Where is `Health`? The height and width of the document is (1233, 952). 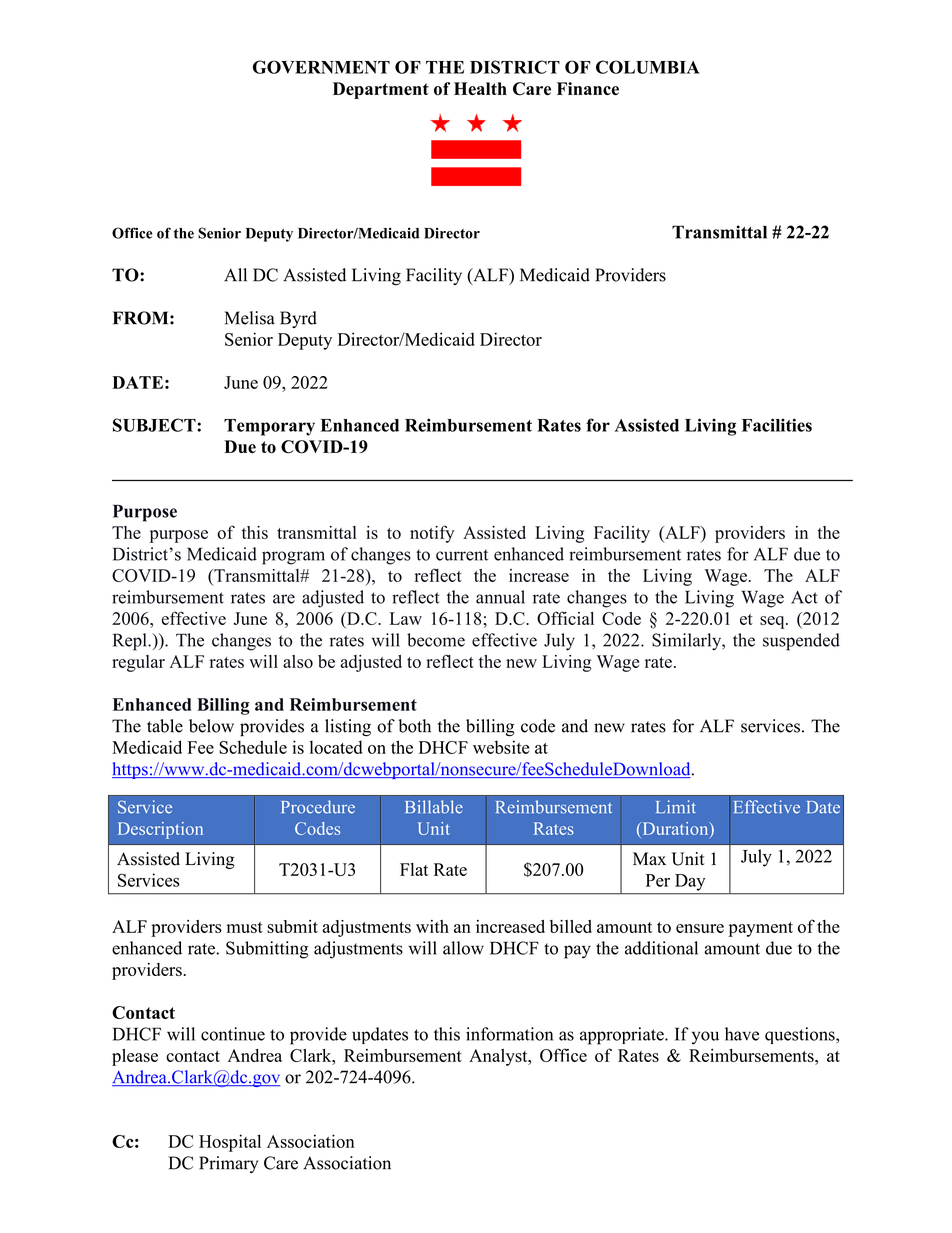
Health is located at coordinates (480, 88).
